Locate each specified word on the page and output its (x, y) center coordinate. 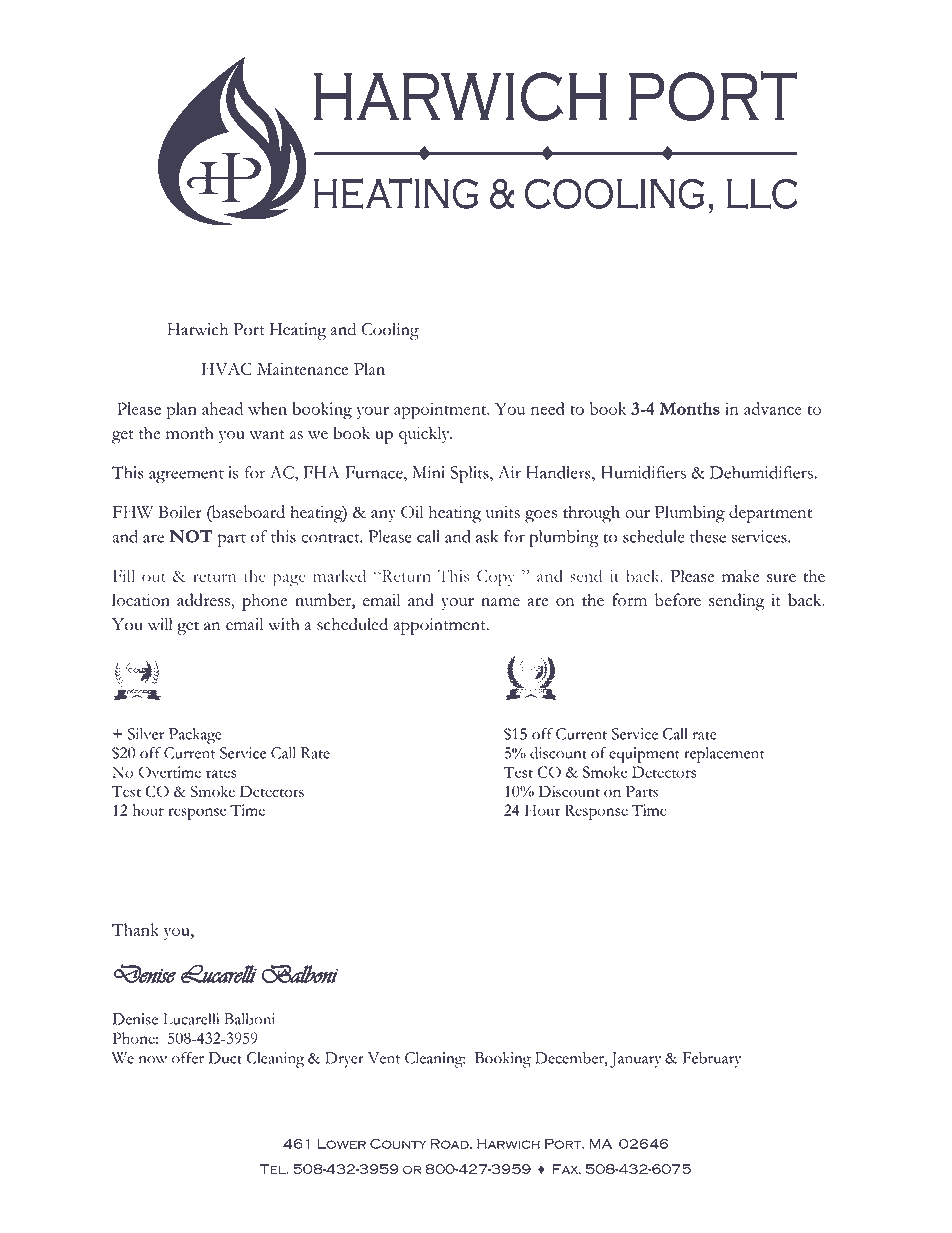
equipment (644, 755)
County (398, 1144)
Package (195, 736)
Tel (274, 1169)
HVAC (226, 368)
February (712, 1060)
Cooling (390, 331)
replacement (724, 755)
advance (773, 408)
